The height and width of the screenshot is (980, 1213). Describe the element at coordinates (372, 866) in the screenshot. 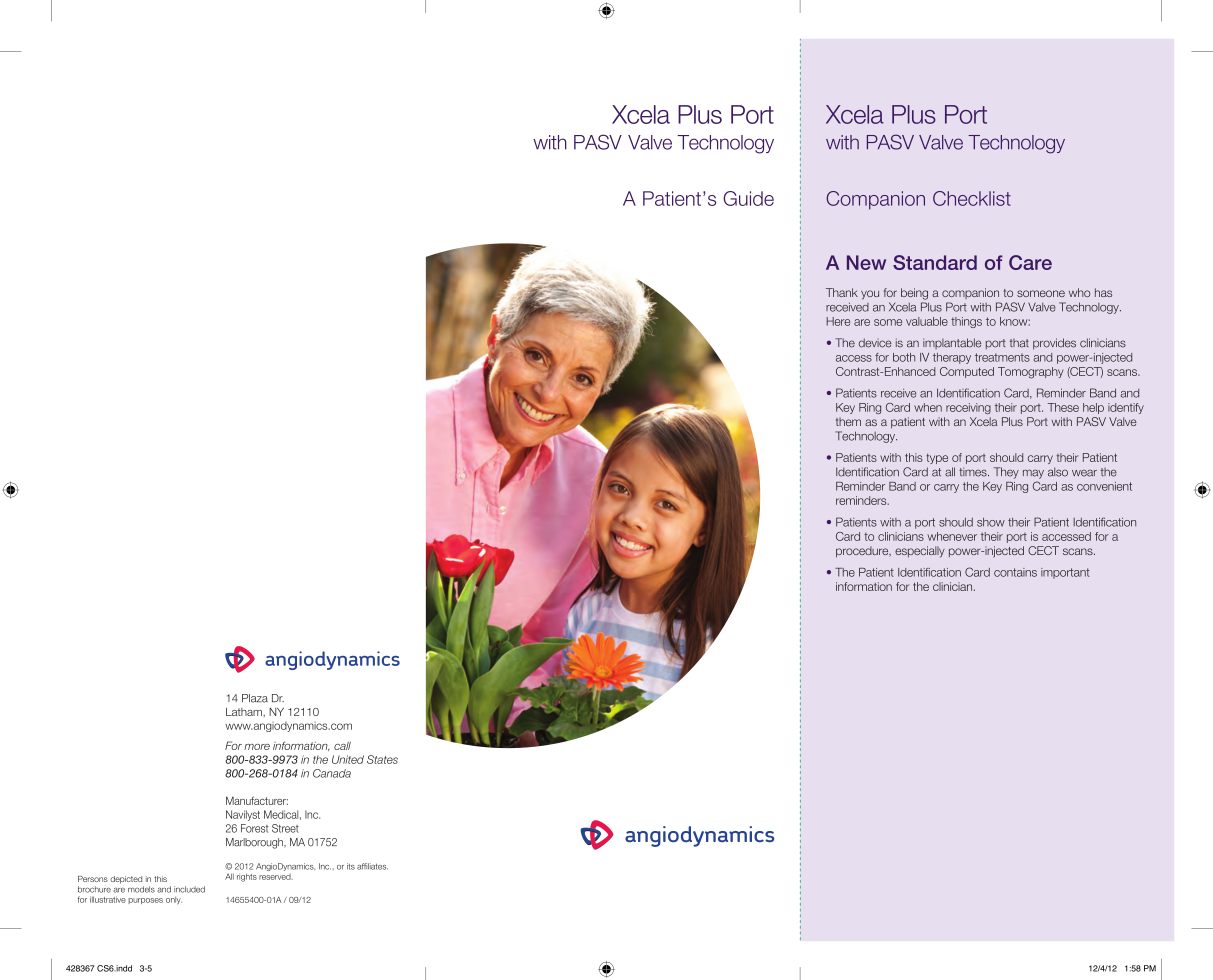

I see `affiliates` at that location.
